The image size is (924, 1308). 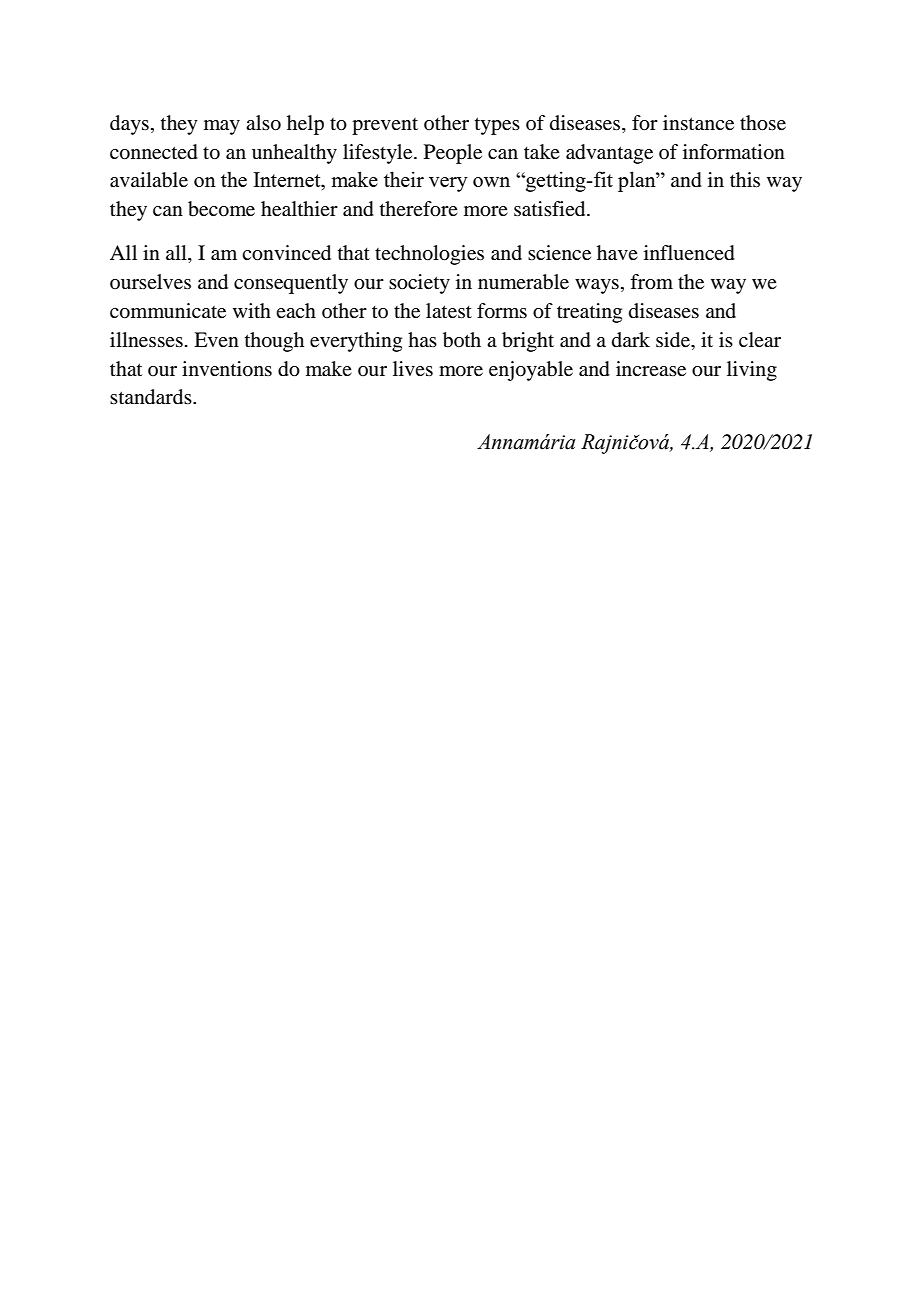 What do you see at coordinates (286, 253) in the screenshot?
I see `convinced` at bounding box center [286, 253].
